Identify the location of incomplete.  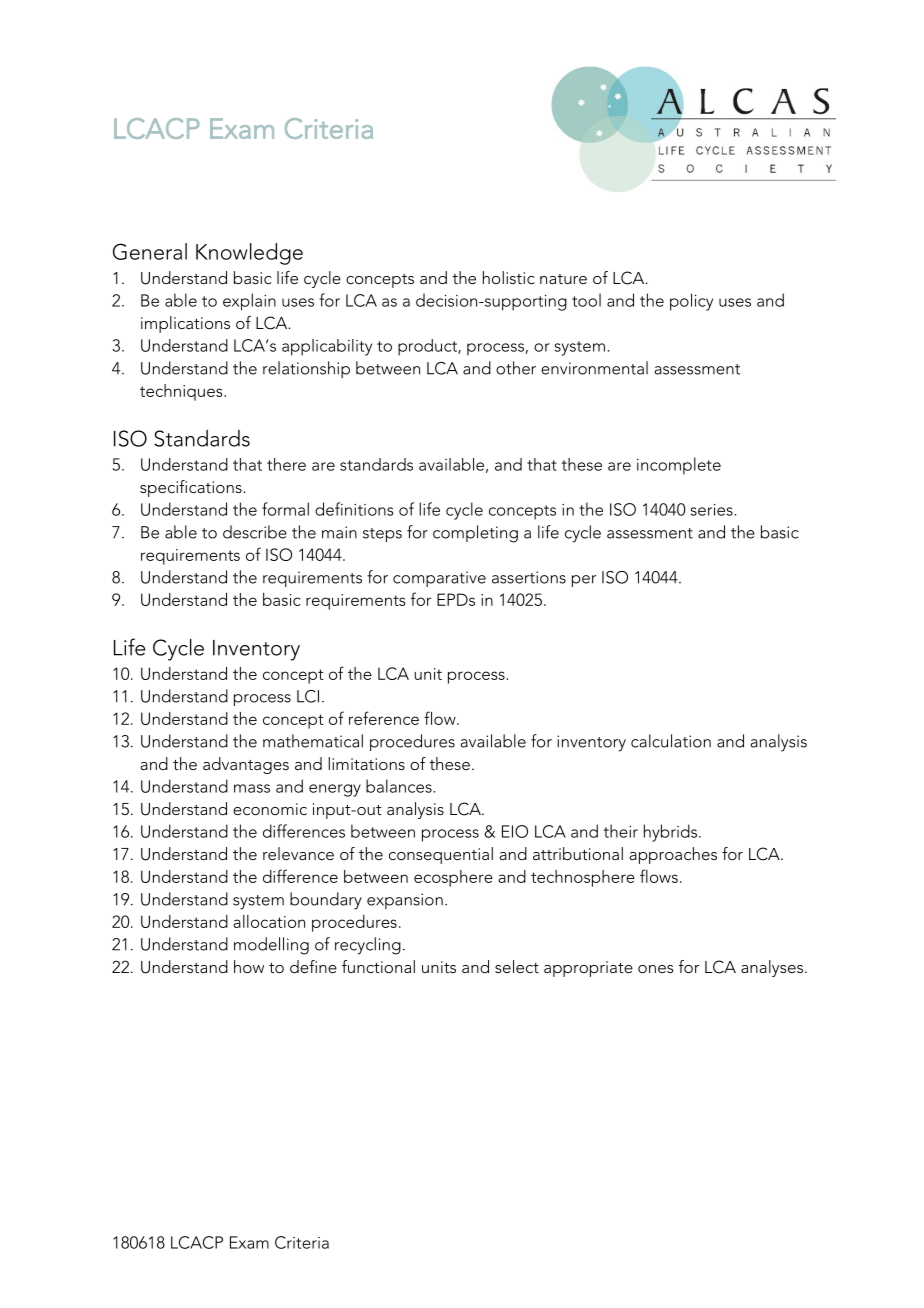
(679, 466).
